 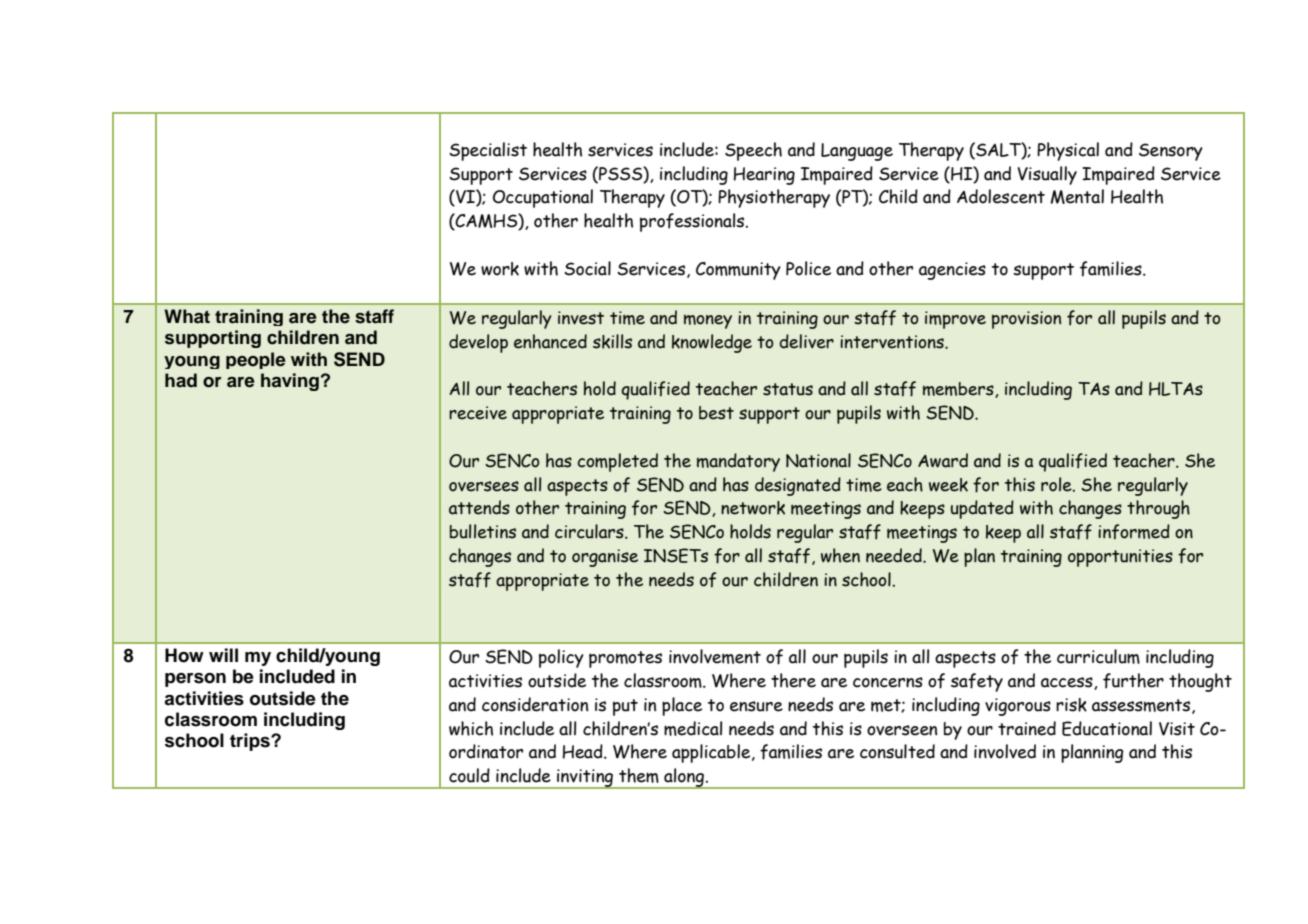 What do you see at coordinates (1047, 175) in the document?
I see `Visually` at bounding box center [1047, 175].
